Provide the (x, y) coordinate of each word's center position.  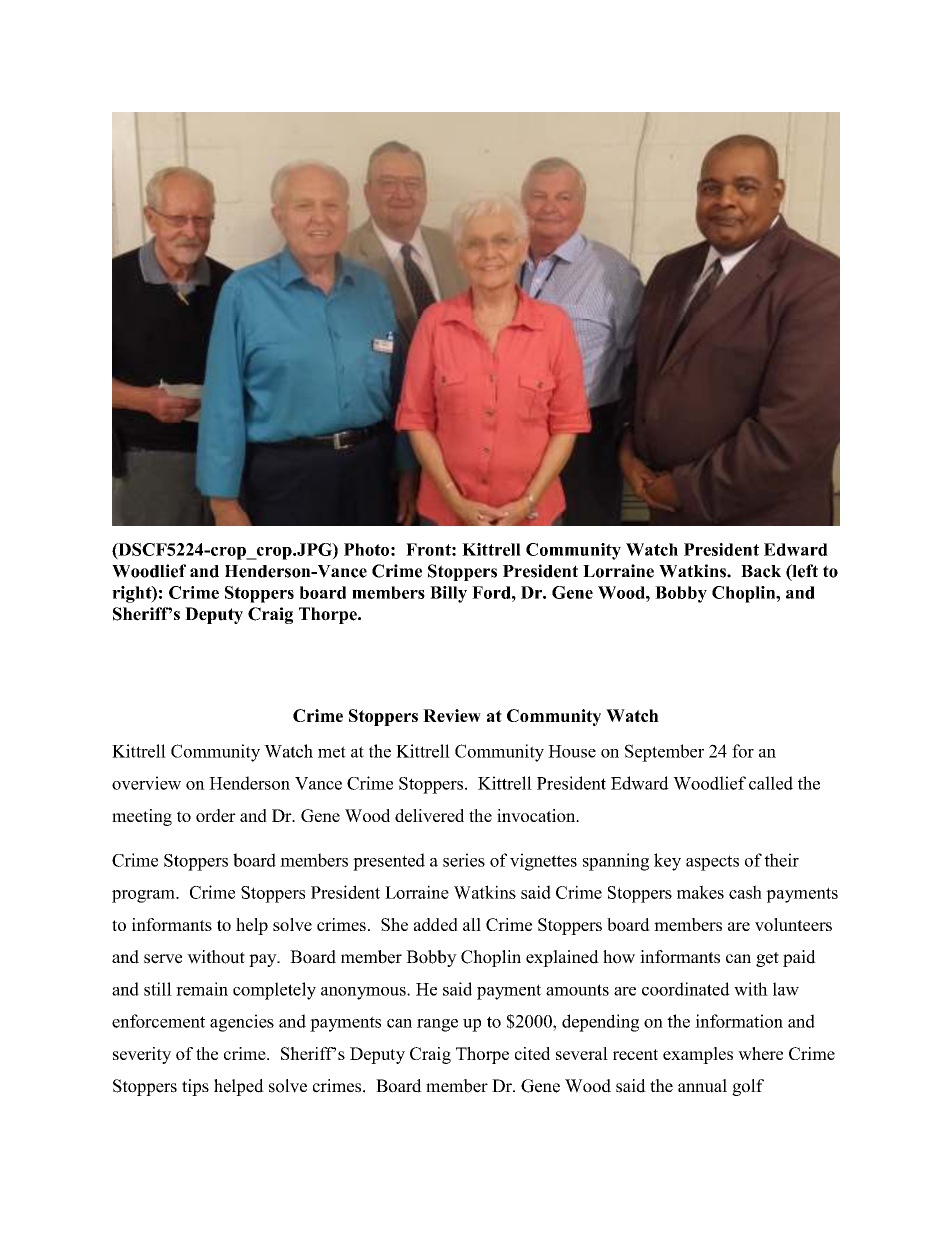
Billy (448, 594)
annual (702, 1086)
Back (761, 571)
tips (195, 1087)
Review (452, 715)
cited (532, 1053)
